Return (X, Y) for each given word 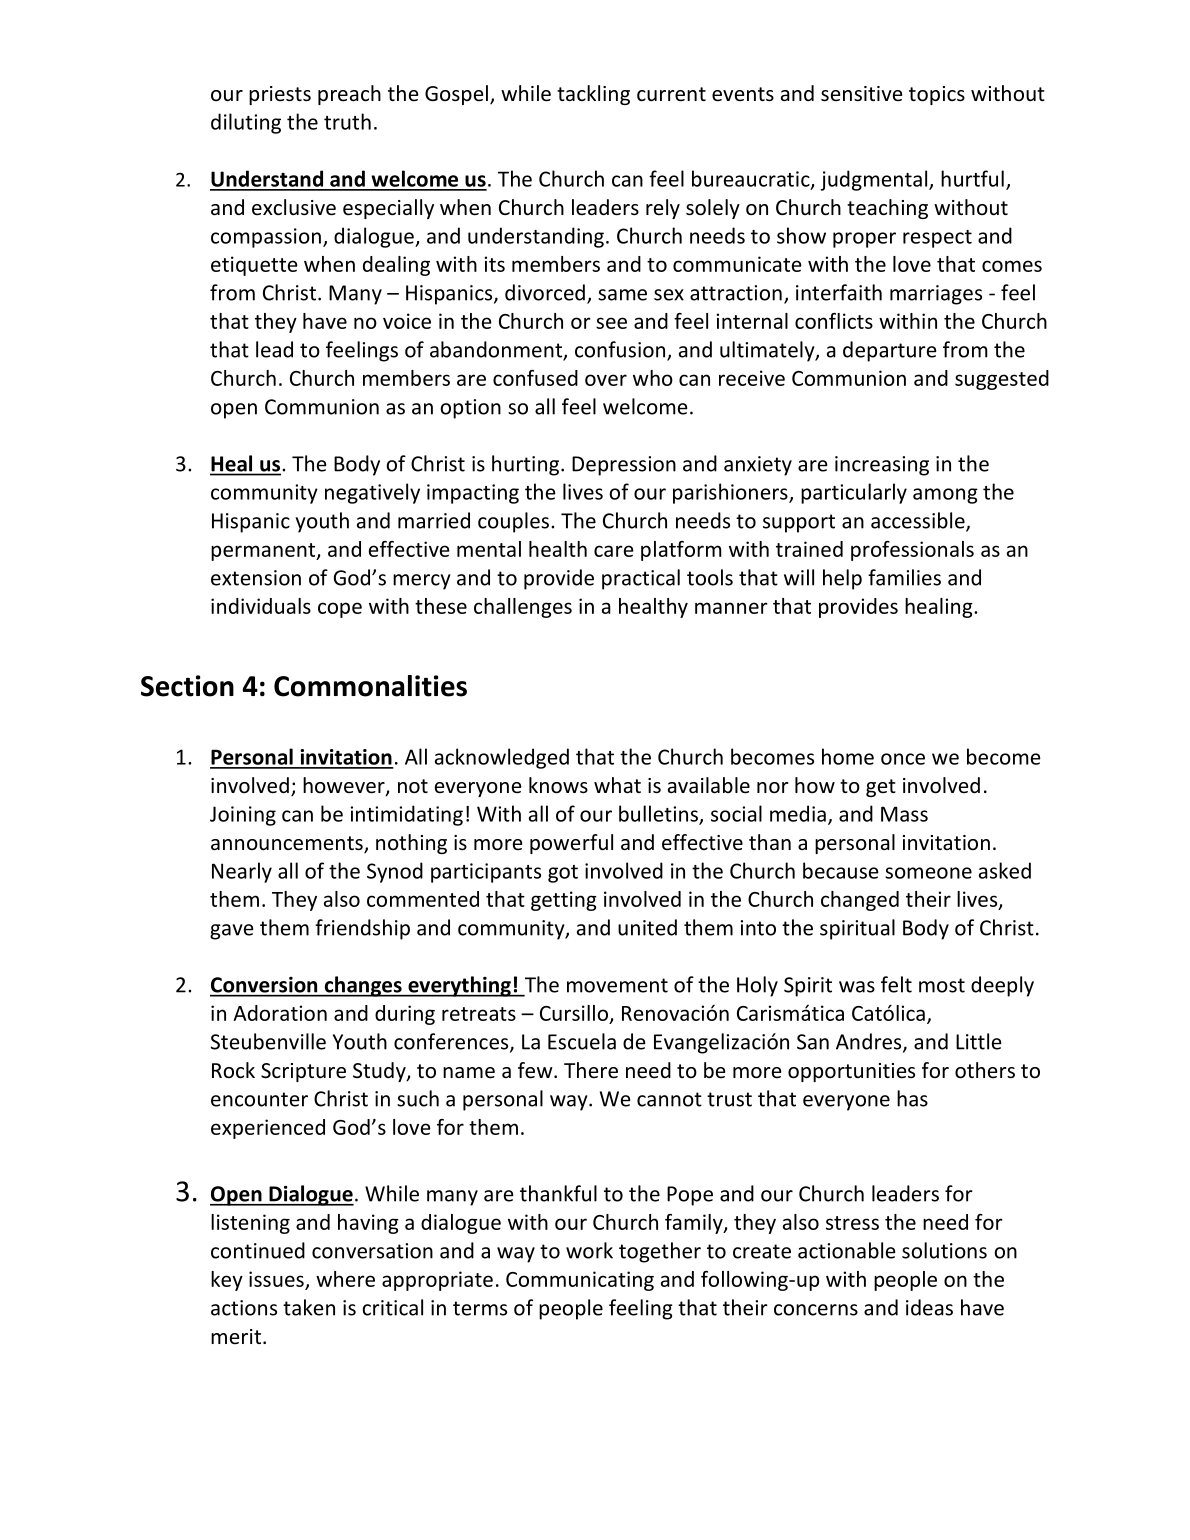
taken (309, 1307)
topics (937, 95)
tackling (593, 95)
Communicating (580, 1281)
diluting (246, 123)
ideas (929, 1307)
